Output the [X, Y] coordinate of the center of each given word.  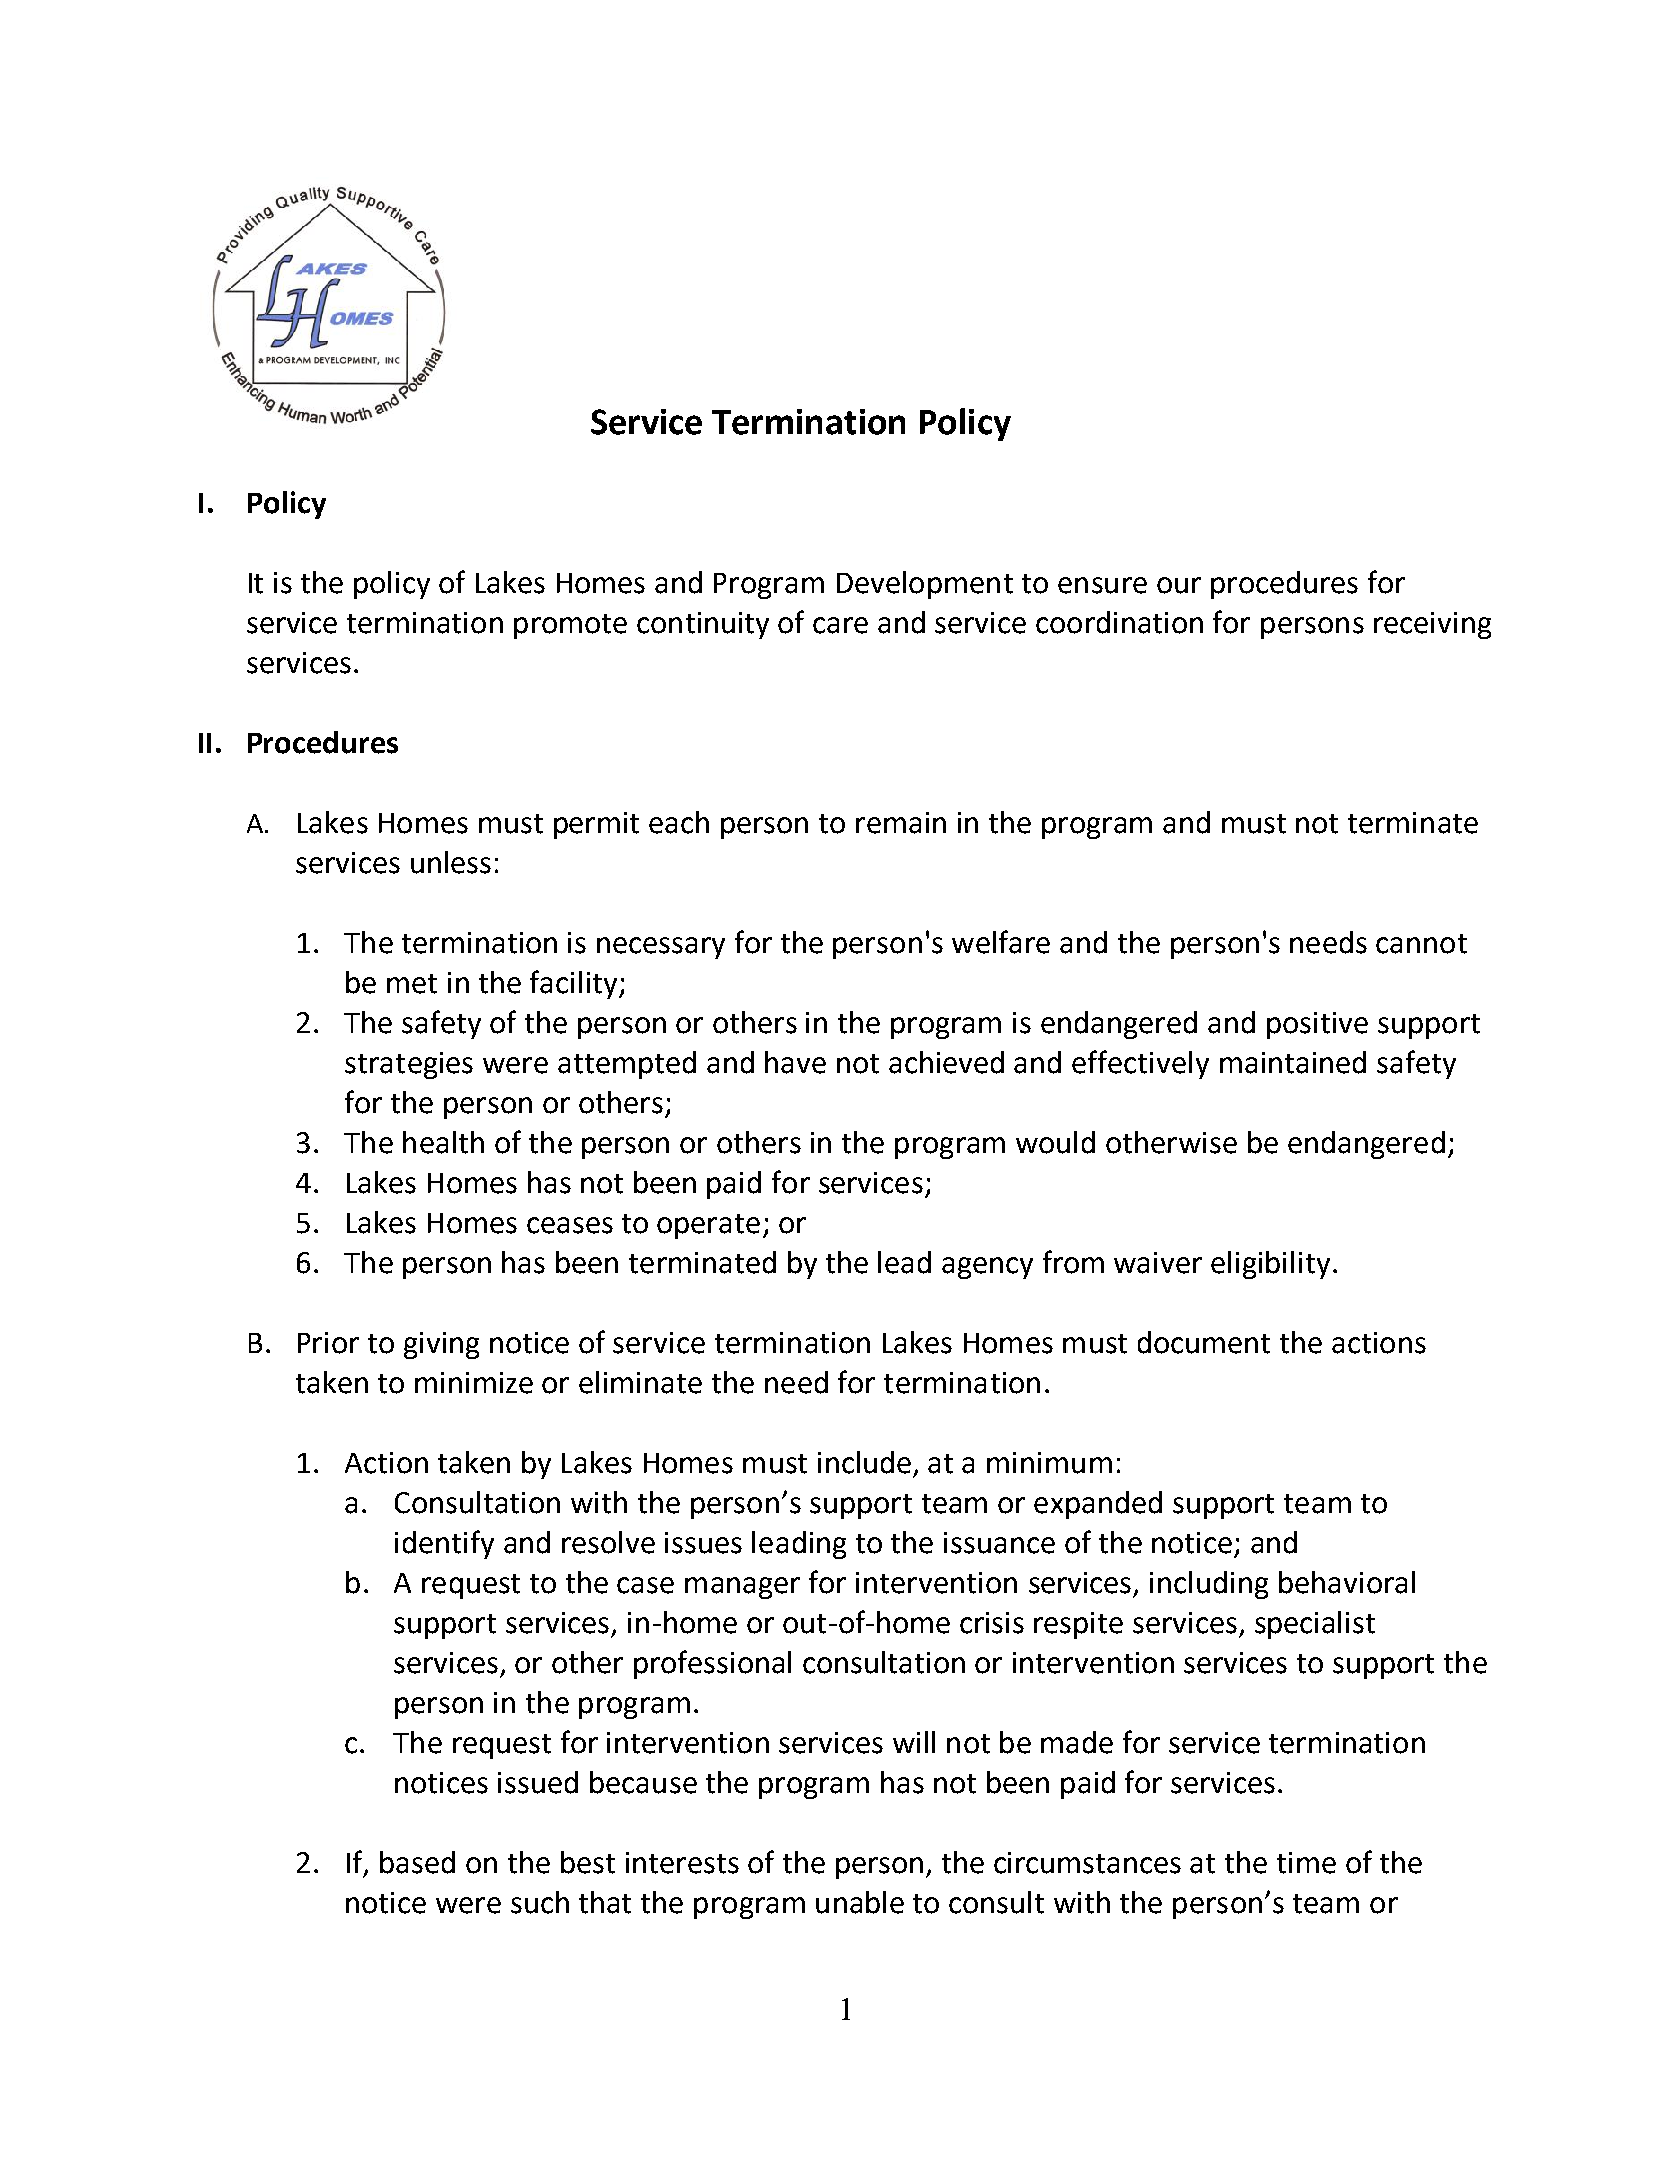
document [1204, 1342]
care [840, 625]
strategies [409, 1065]
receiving [1432, 625]
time [1306, 1863]
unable [860, 1902]
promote [570, 626]
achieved [946, 1062]
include [864, 1462]
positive [1317, 1025]
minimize [474, 1383]
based [417, 1862]
